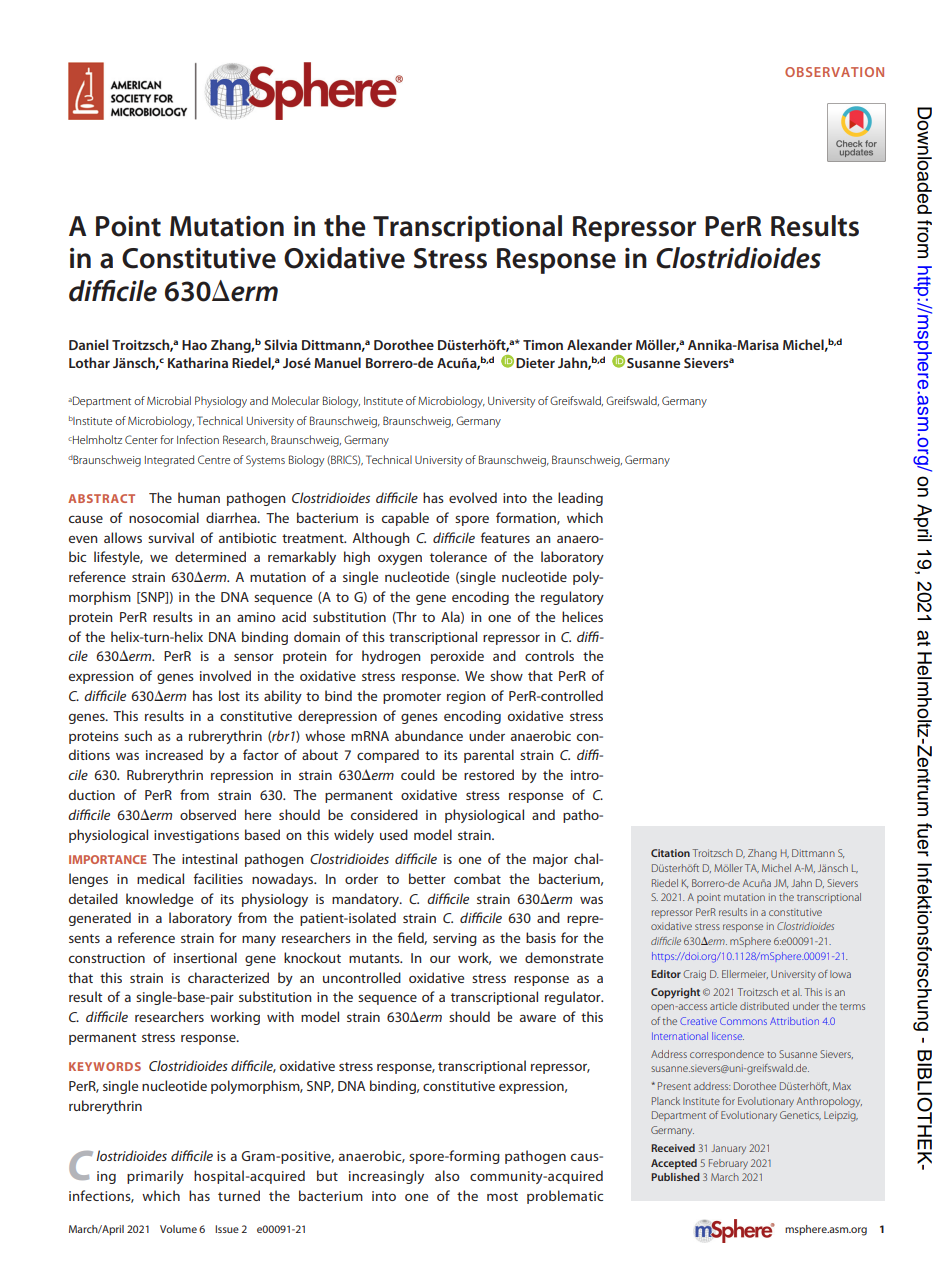  I want to click on Hao, so click(194, 345).
